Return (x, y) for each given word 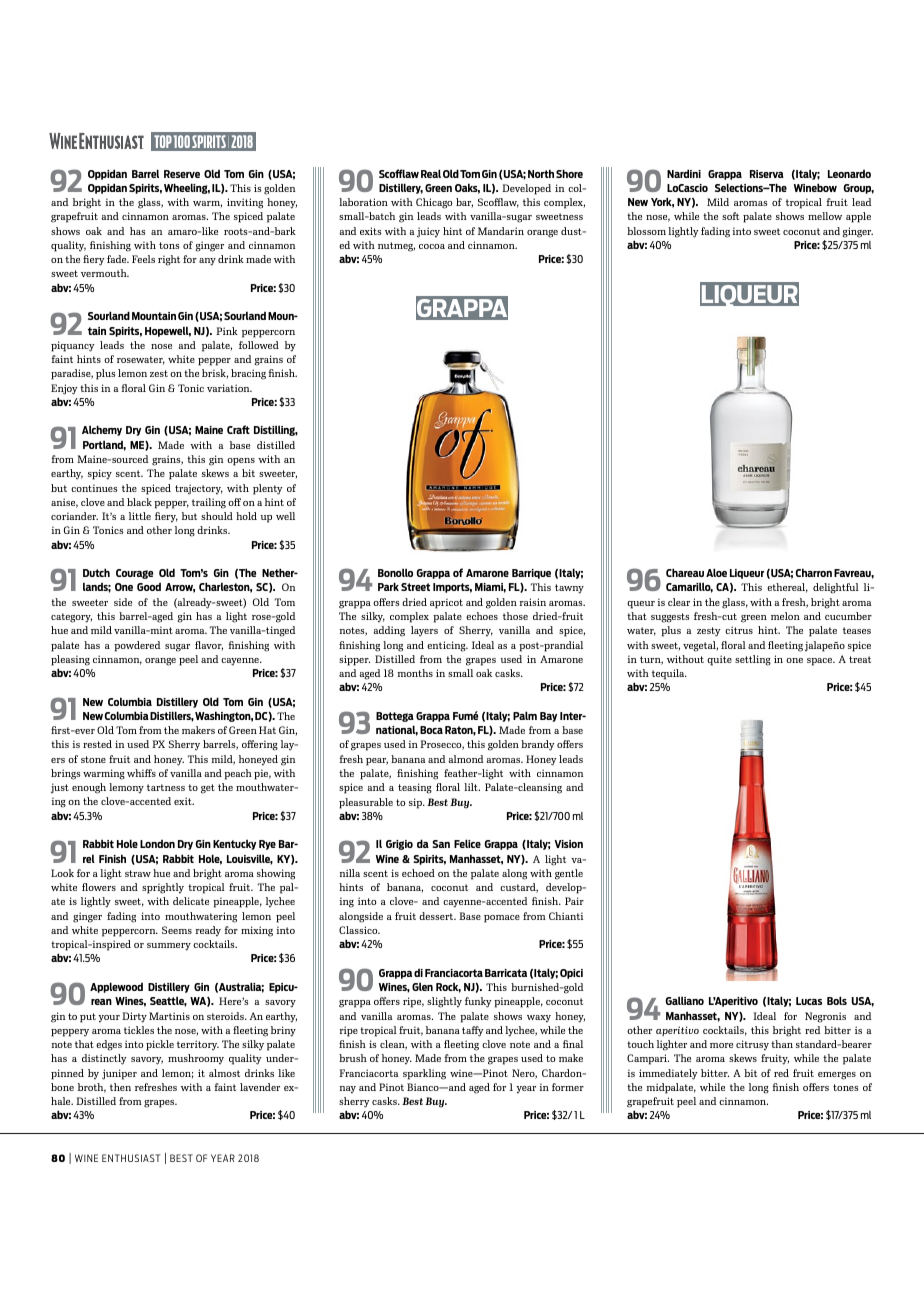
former (568, 1087)
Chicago (434, 203)
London (157, 844)
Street (415, 587)
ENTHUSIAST (131, 1158)
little (140, 516)
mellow (825, 216)
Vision (568, 844)
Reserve (182, 174)
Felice (467, 843)
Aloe (716, 572)
